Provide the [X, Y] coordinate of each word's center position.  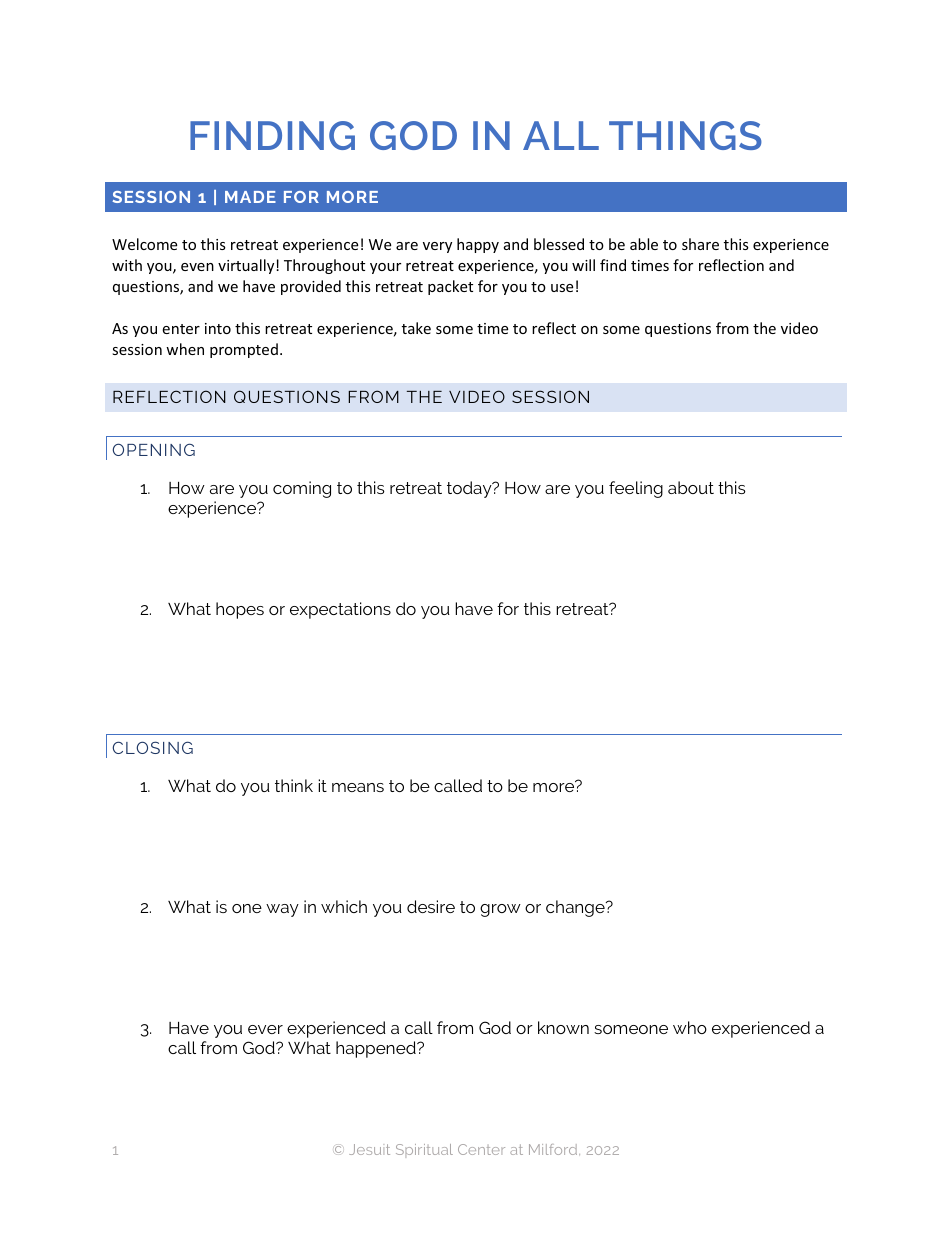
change [576, 908]
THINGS [685, 135]
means [358, 787]
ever [265, 1029]
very [437, 247]
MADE [250, 197]
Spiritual [424, 1151]
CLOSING [152, 747]
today [470, 489]
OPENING [154, 449]
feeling [636, 489]
